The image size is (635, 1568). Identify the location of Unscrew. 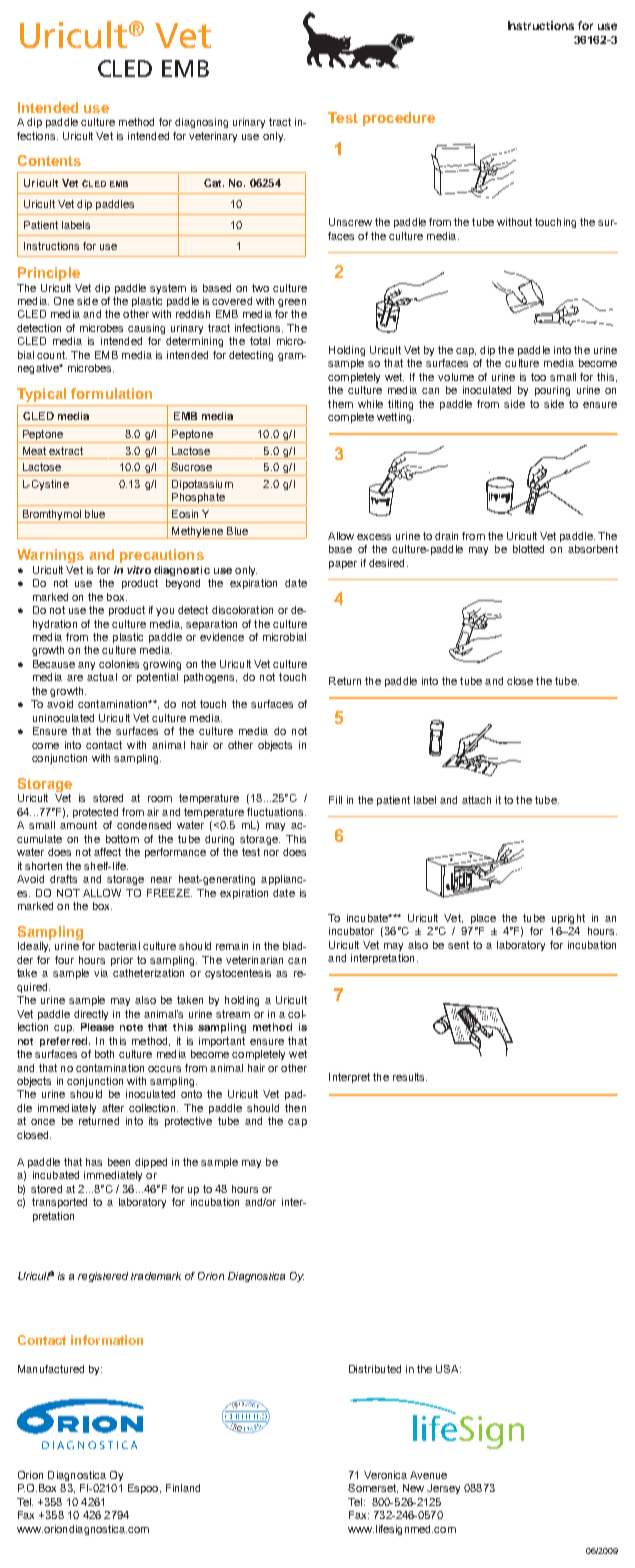
(350, 222).
